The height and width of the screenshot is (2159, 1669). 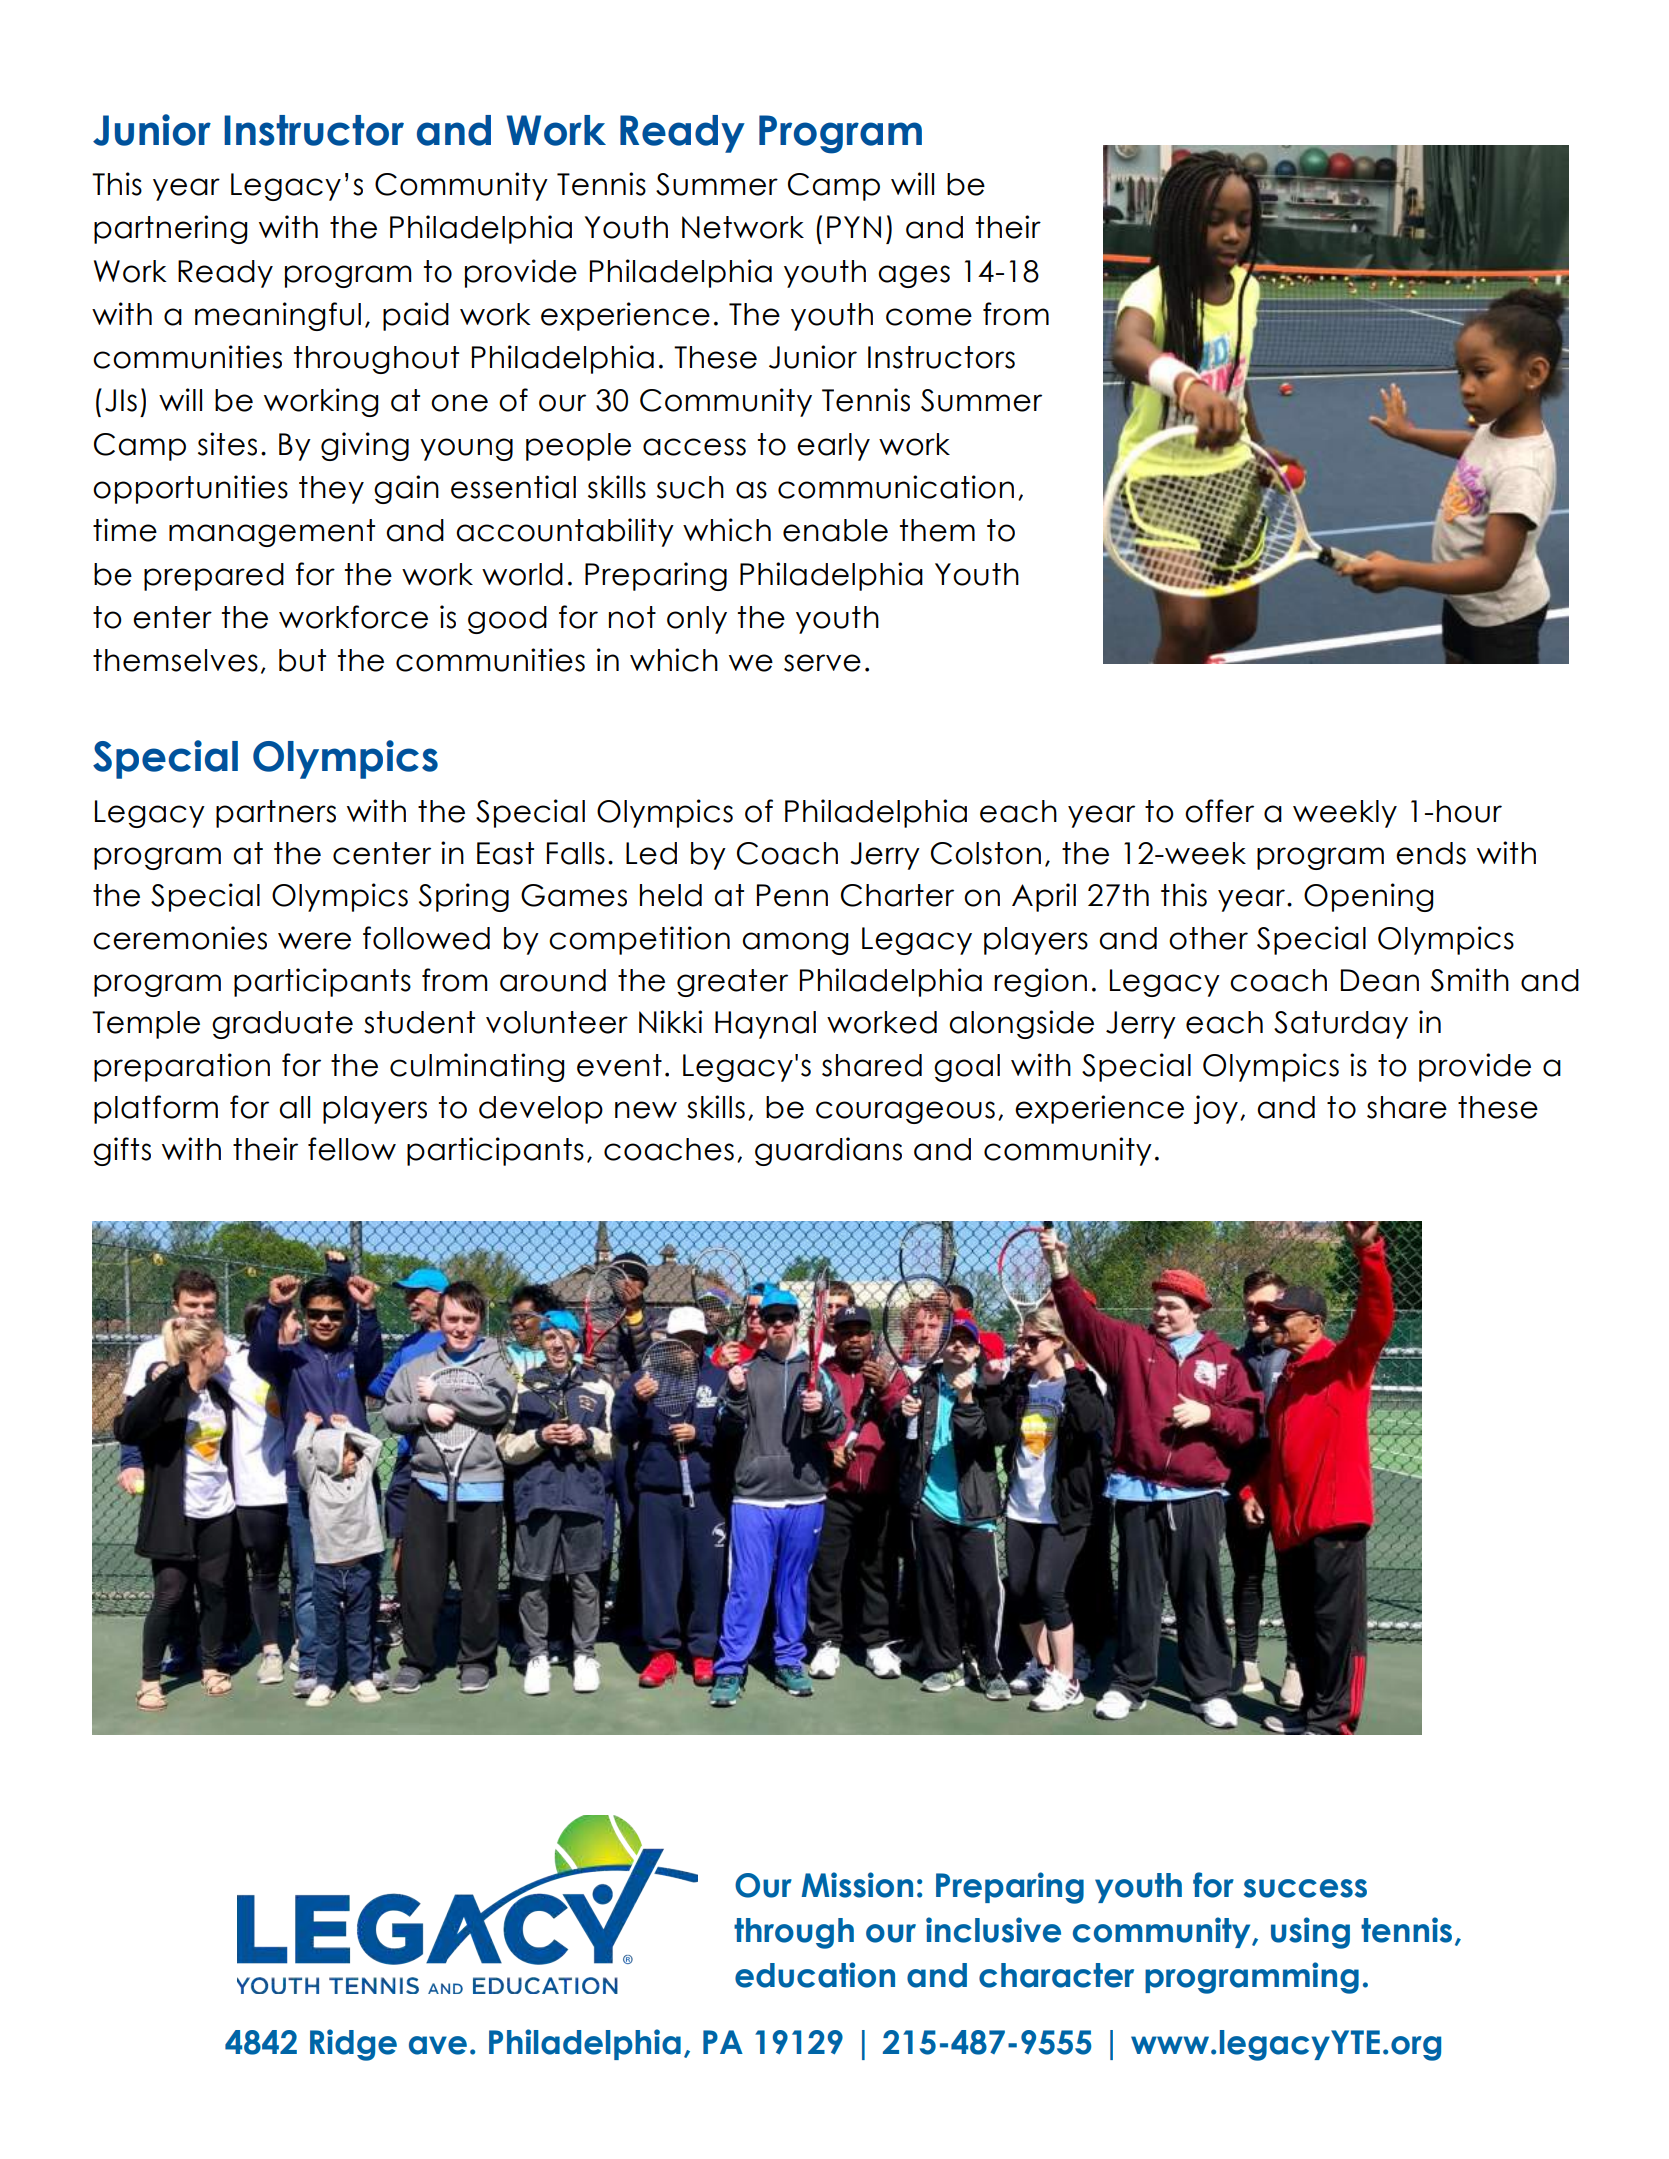 What do you see at coordinates (857, 1885) in the screenshot?
I see `Mission` at bounding box center [857, 1885].
